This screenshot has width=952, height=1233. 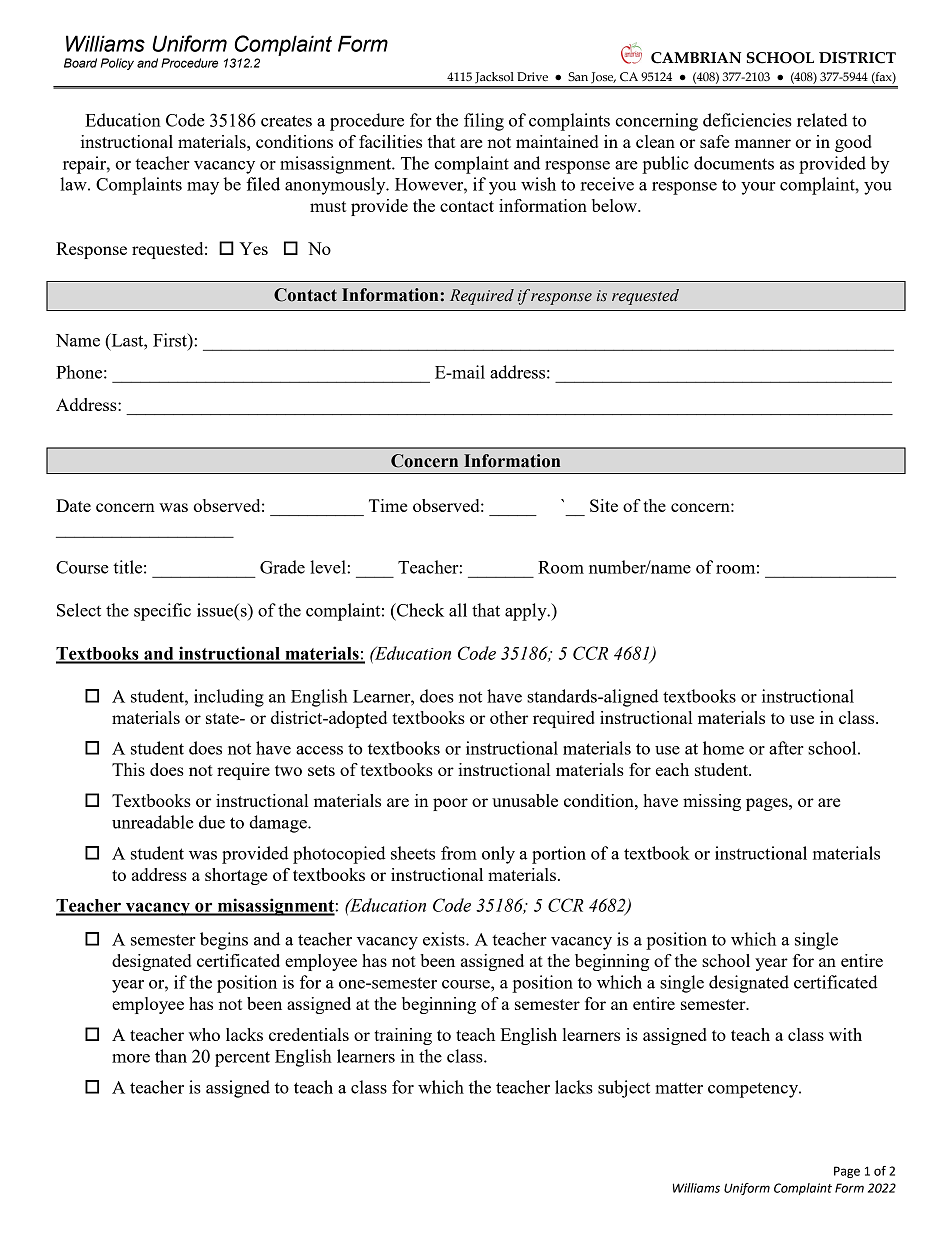 I want to click on training, so click(x=403, y=1036).
